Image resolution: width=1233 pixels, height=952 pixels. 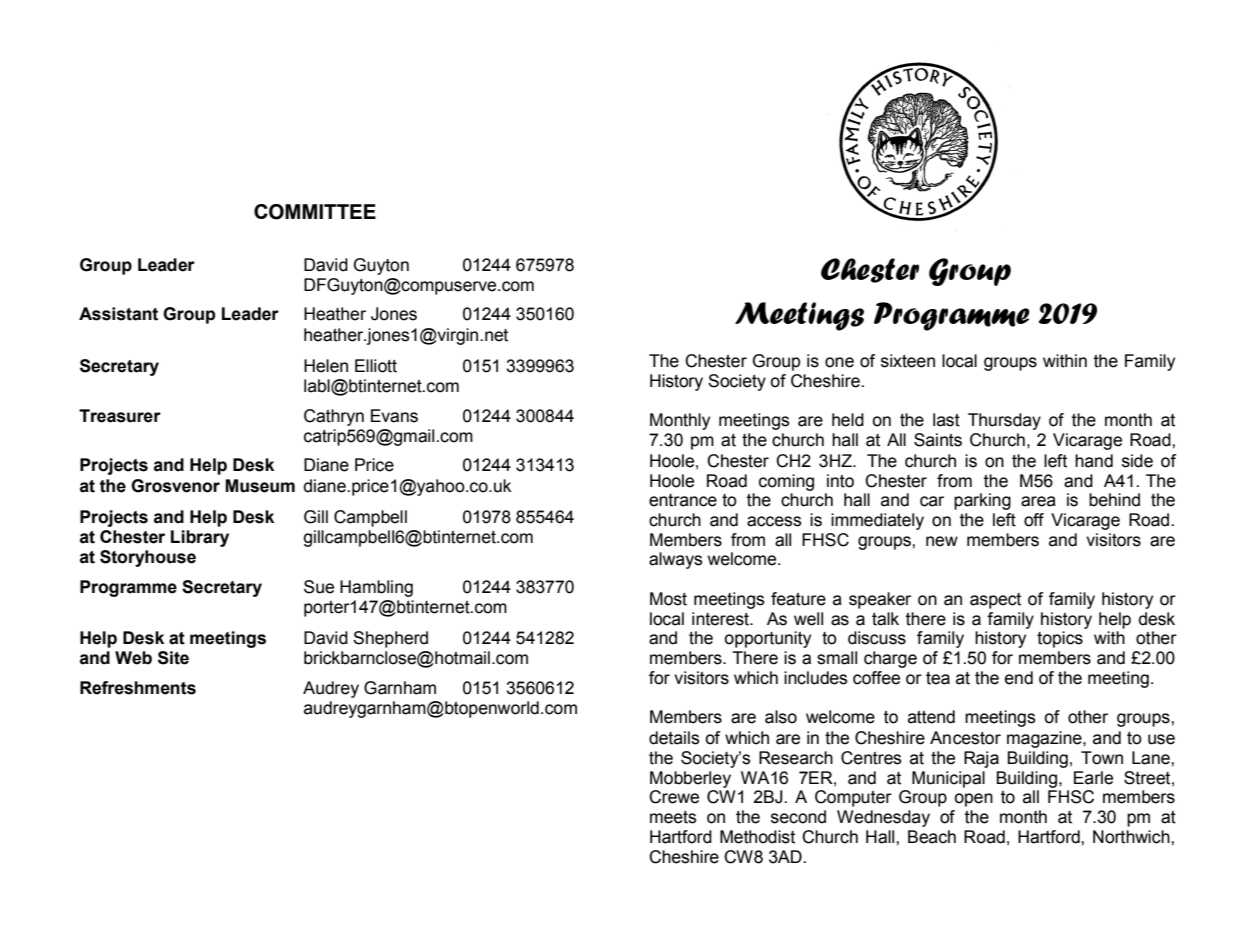 What do you see at coordinates (946, 420) in the image?
I see `last` at bounding box center [946, 420].
